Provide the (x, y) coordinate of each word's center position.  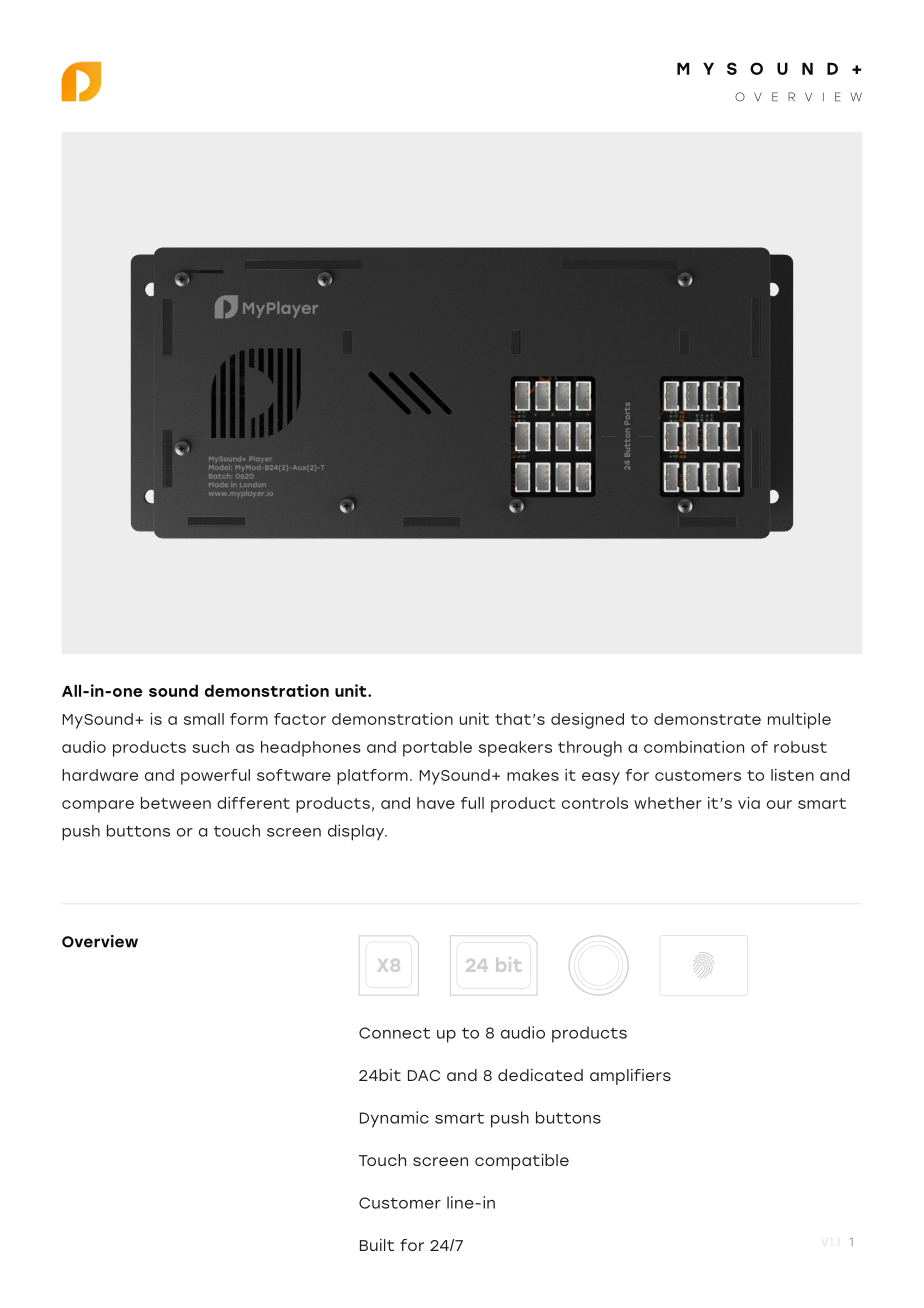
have (436, 803)
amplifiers (630, 1077)
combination (694, 747)
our (779, 804)
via (749, 803)
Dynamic (394, 1119)
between (176, 803)
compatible (522, 1162)
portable (437, 749)
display (357, 832)
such (210, 747)
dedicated (540, 1075)
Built (377, 1245)
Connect (394, 1033)
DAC (424, 1075)
